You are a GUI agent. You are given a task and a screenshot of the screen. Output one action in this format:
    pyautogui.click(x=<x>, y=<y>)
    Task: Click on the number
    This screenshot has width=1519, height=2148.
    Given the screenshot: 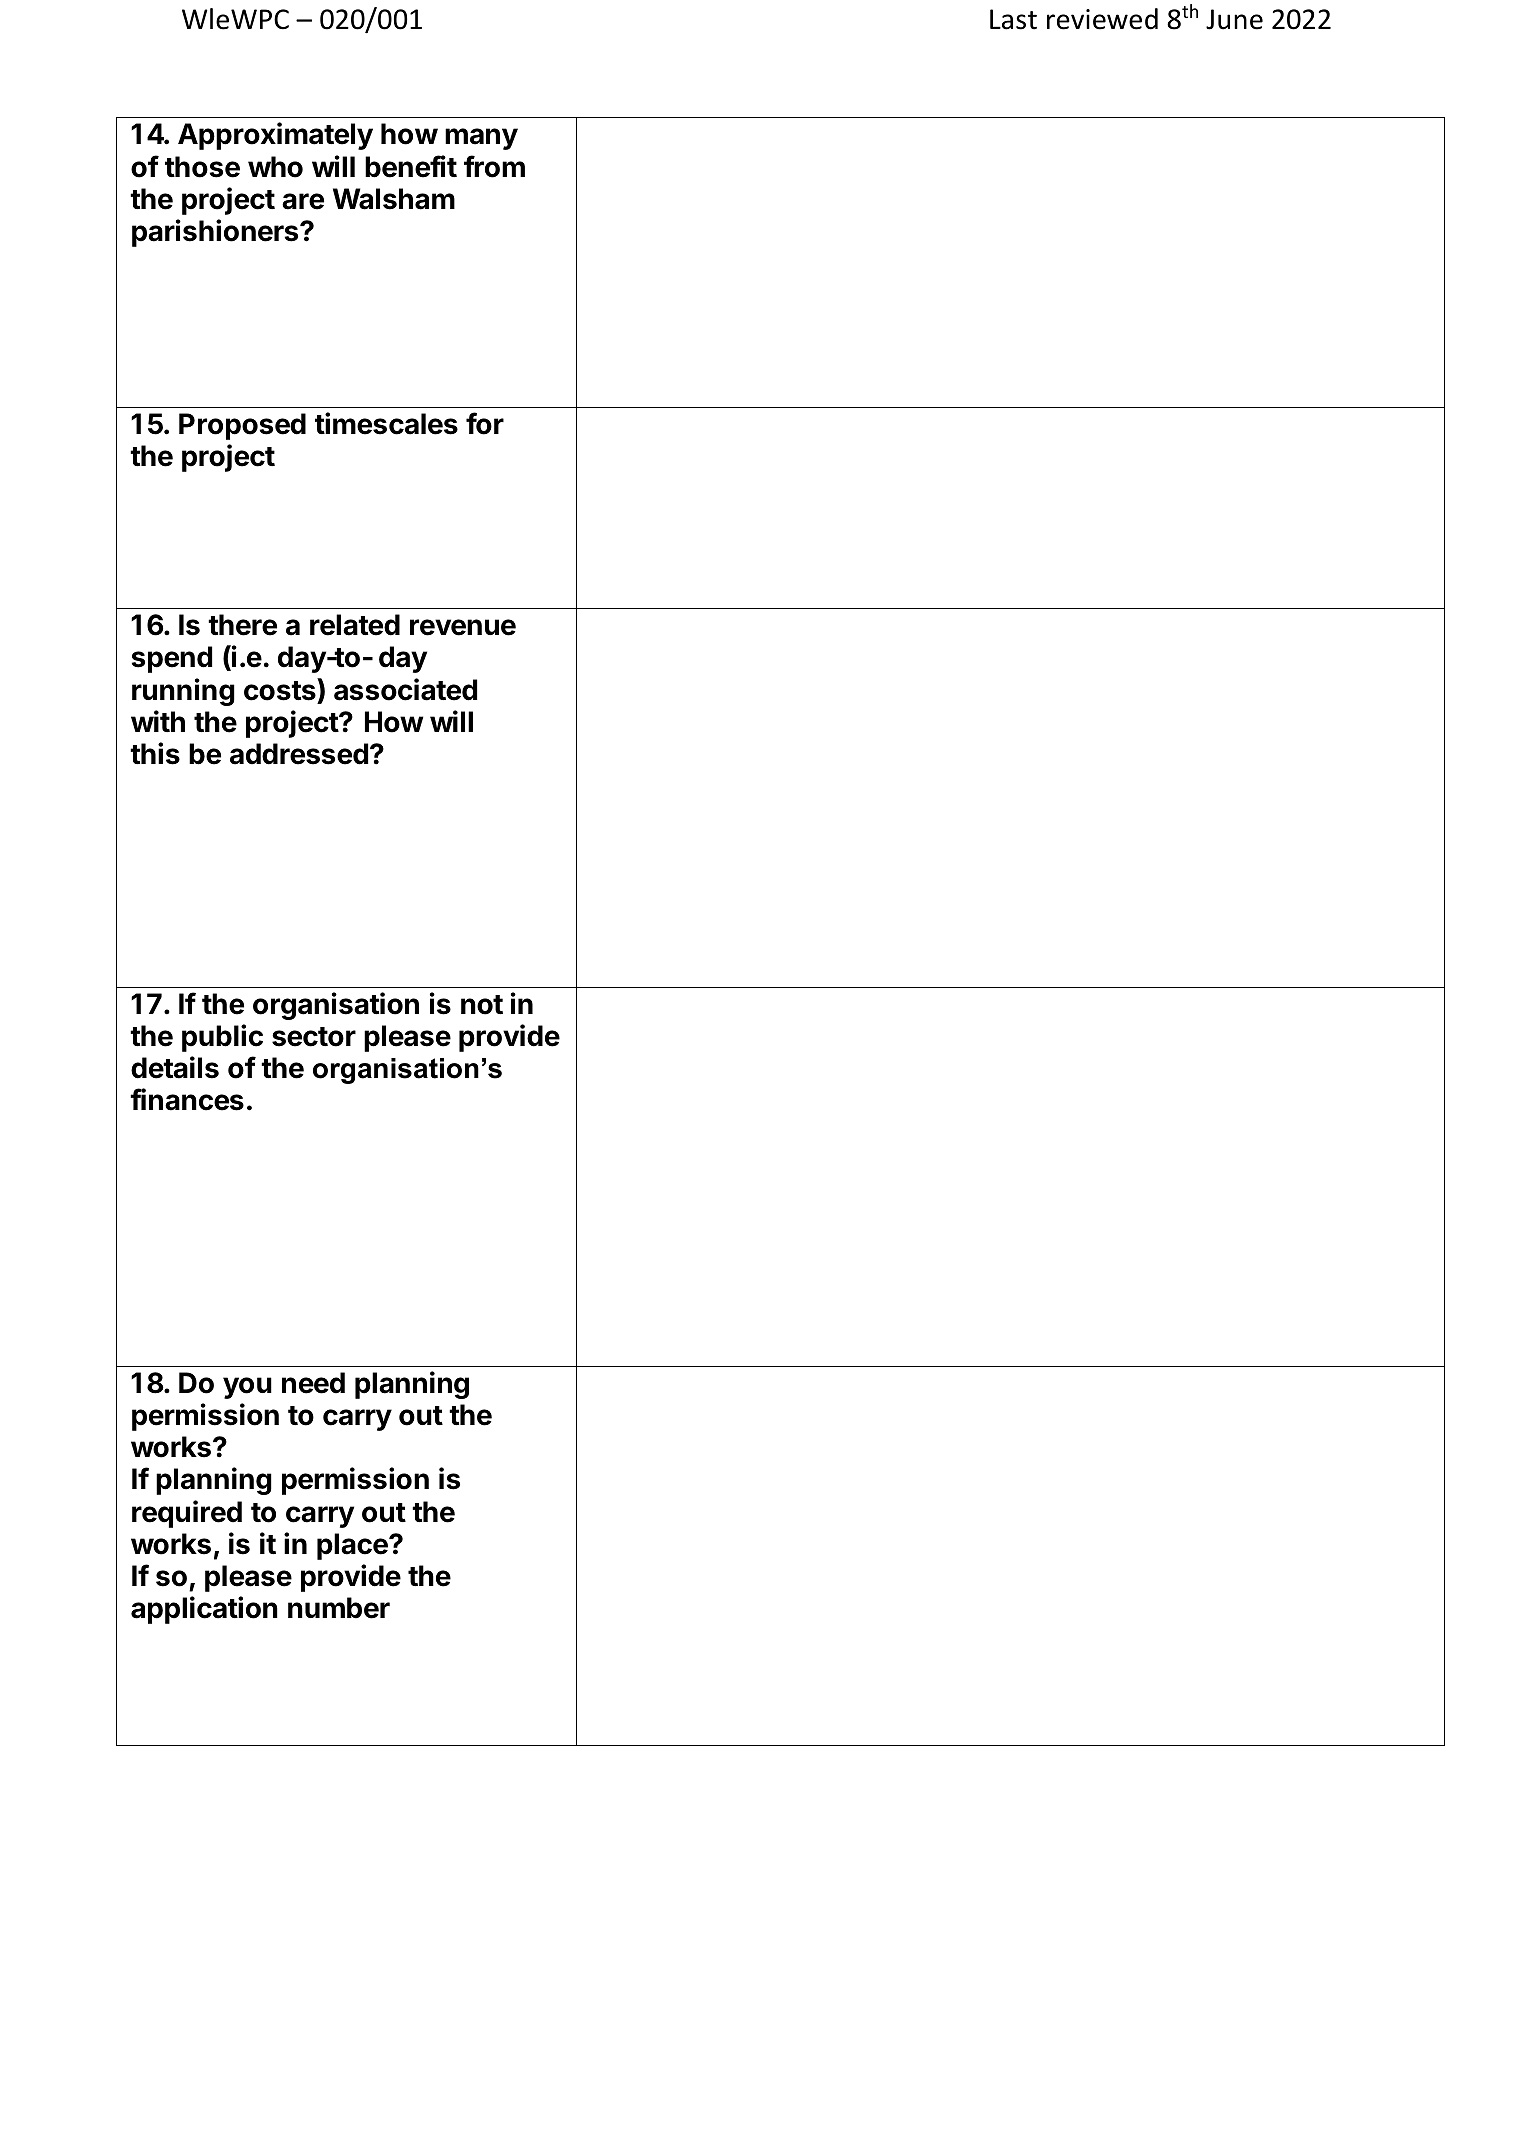 What is the action you would take?
    pyautogui.click(x=339, y=1608)
